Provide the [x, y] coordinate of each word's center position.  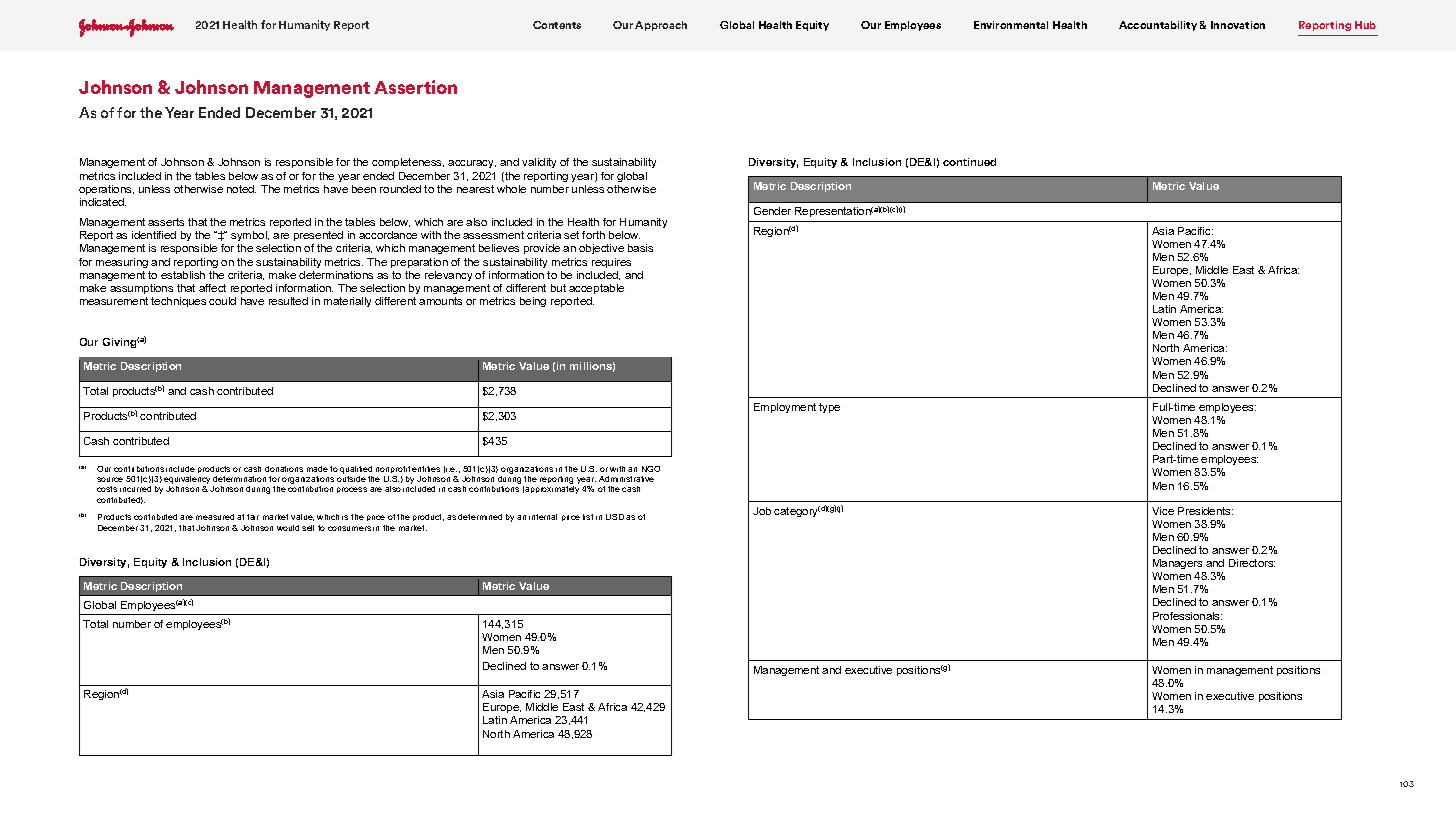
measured [215, 517]
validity [539, 163]
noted [241, 189]
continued [969, 162]
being [533, 302]
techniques [178, 302]
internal [543, 517]
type [829, 408]
